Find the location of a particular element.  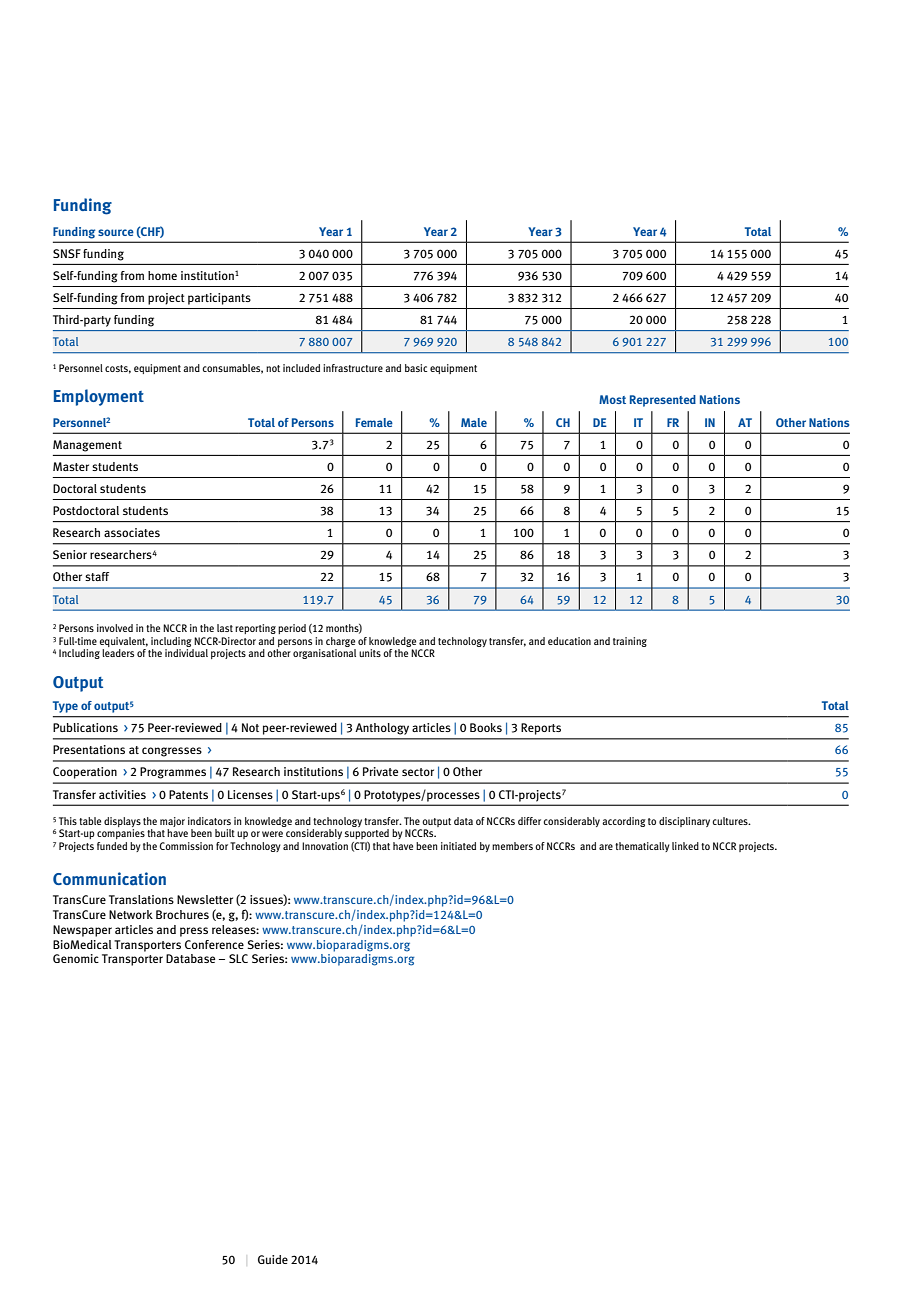

Genomic is located at coordinates (76, 958).
